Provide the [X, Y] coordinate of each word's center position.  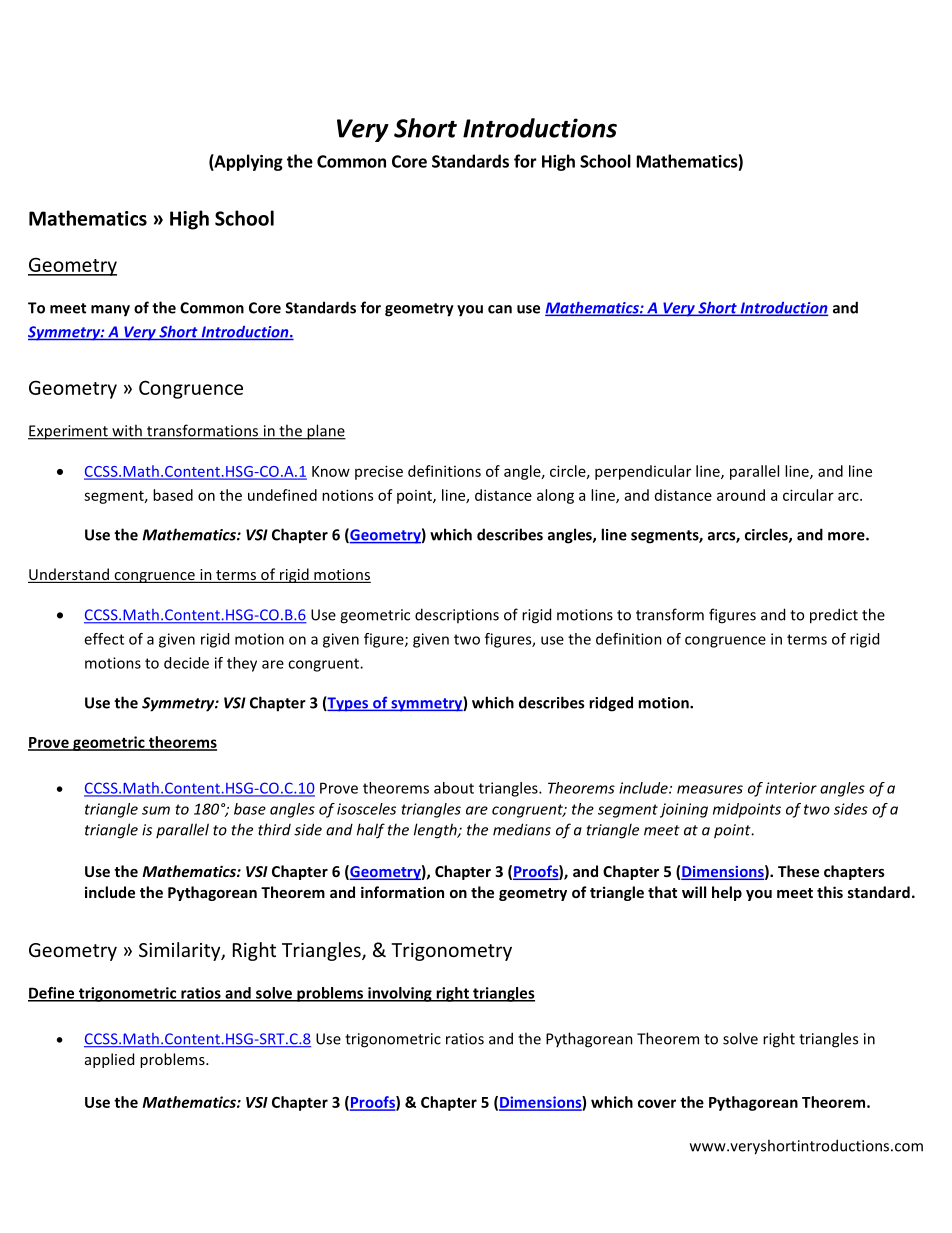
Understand [69, 575]
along [555, 496]
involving [400, 994]
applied [109, 1060]
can [500, 309]
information [402, 892]
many [110, 311]
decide [186, 663]
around [741, 495]
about [454, 788]
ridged [611, 704]
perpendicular [643, 472]
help [727, 893]
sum [156, 810]
